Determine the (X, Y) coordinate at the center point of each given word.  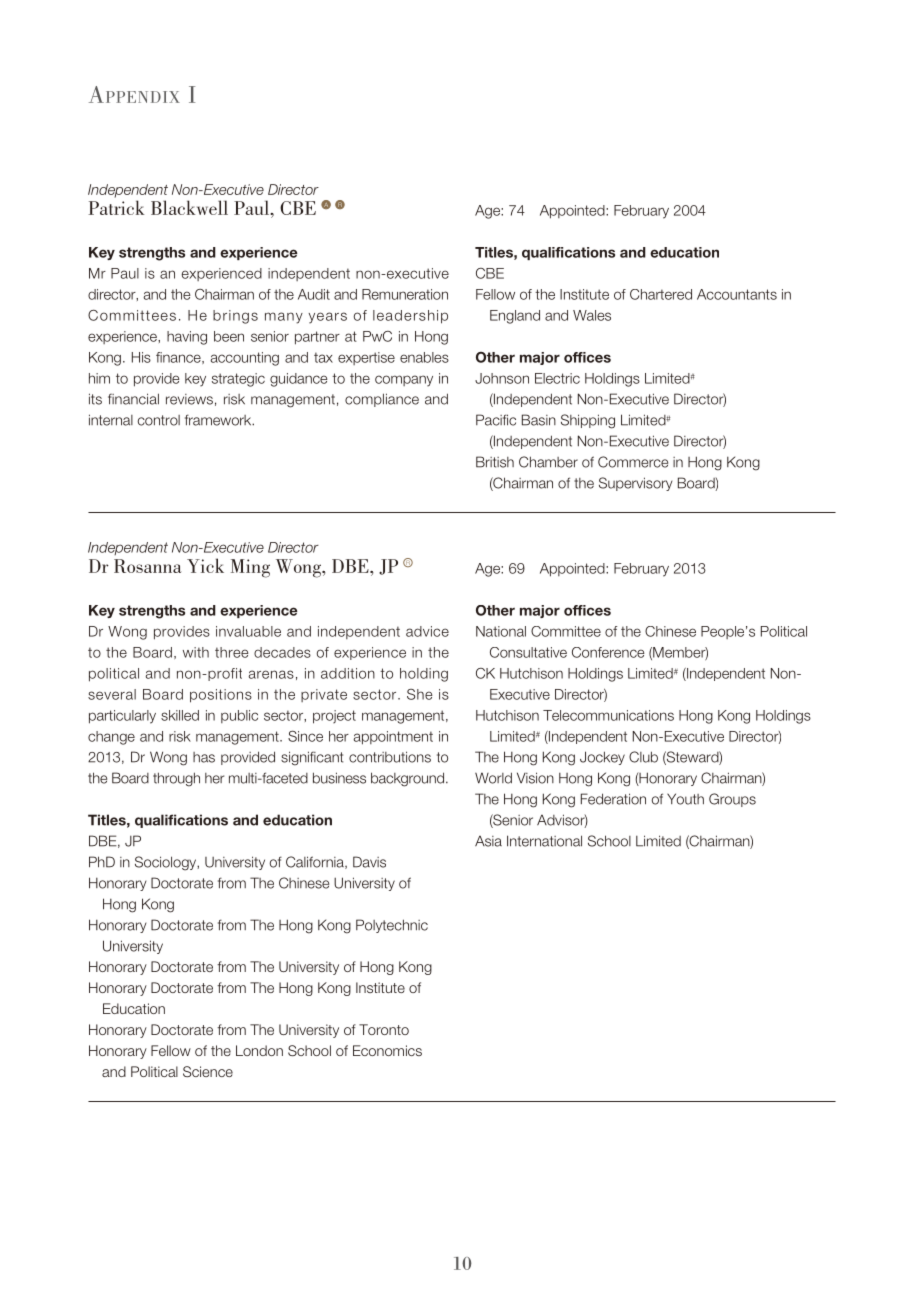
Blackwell (189, 207)
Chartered (661, 294)
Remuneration (405, 294)
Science (208, 1071)
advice (427, 631)
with (196, 652)
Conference (608, 652)
